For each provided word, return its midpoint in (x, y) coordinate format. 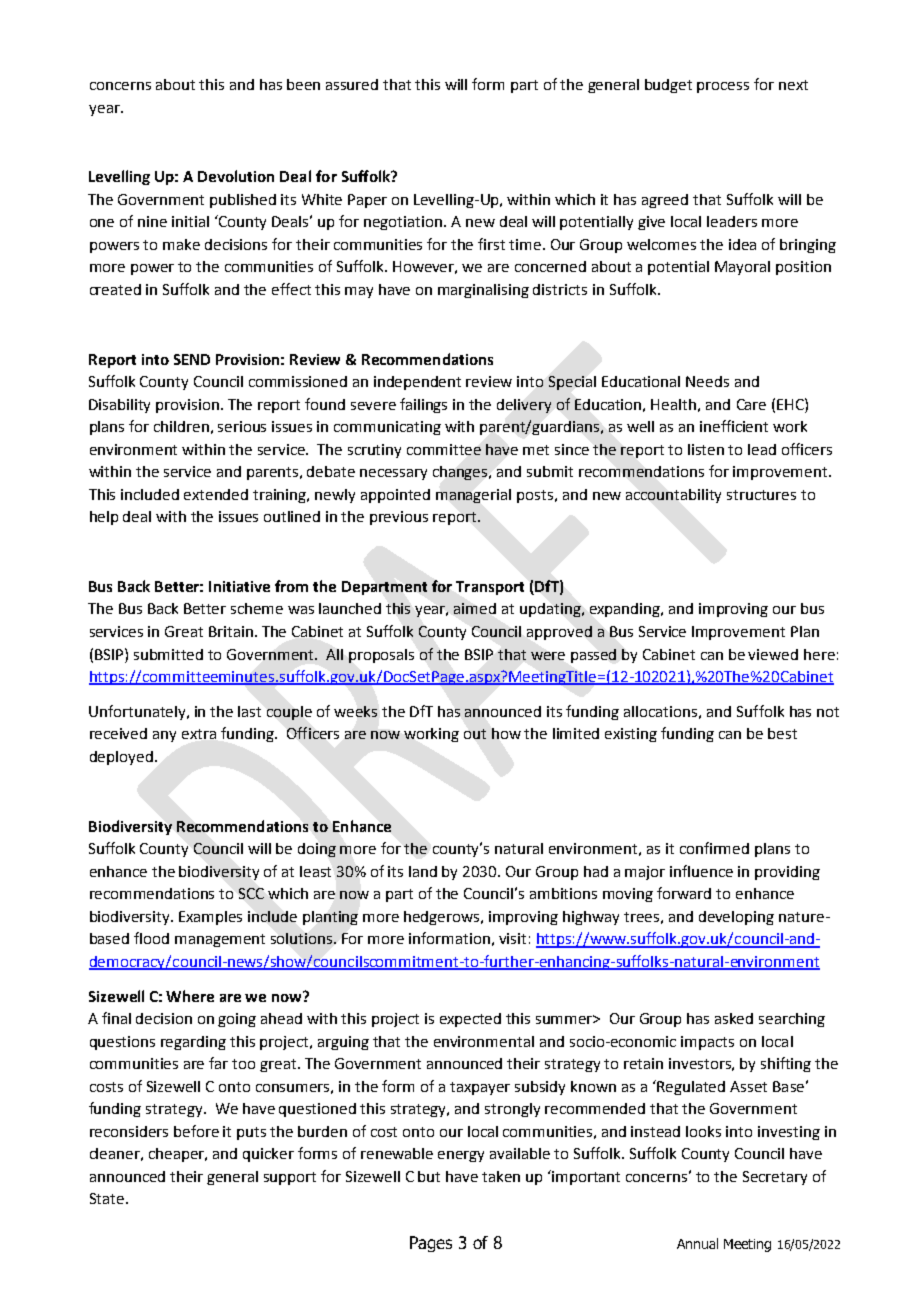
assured (352, 84)
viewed (773, 654)
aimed (475, 608)
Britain (231, 631)
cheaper (178, 1155)
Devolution (236, 176)
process (723, 87)
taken (501, 1176)
